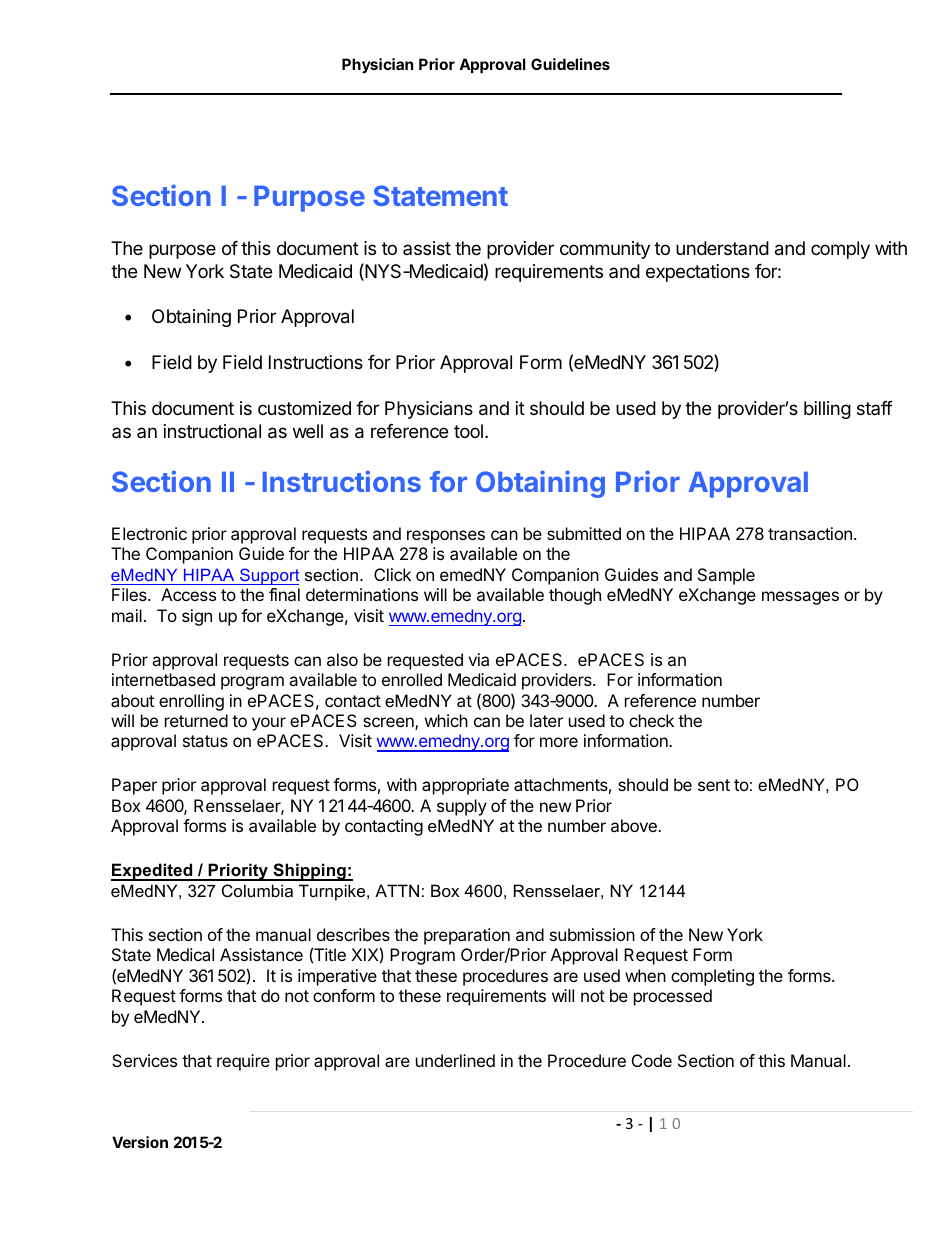 The height and width of the screenshot is (1233, 952). Describe the element at coordinates (546, 720) in the screenshot. I see `later` at that location.
